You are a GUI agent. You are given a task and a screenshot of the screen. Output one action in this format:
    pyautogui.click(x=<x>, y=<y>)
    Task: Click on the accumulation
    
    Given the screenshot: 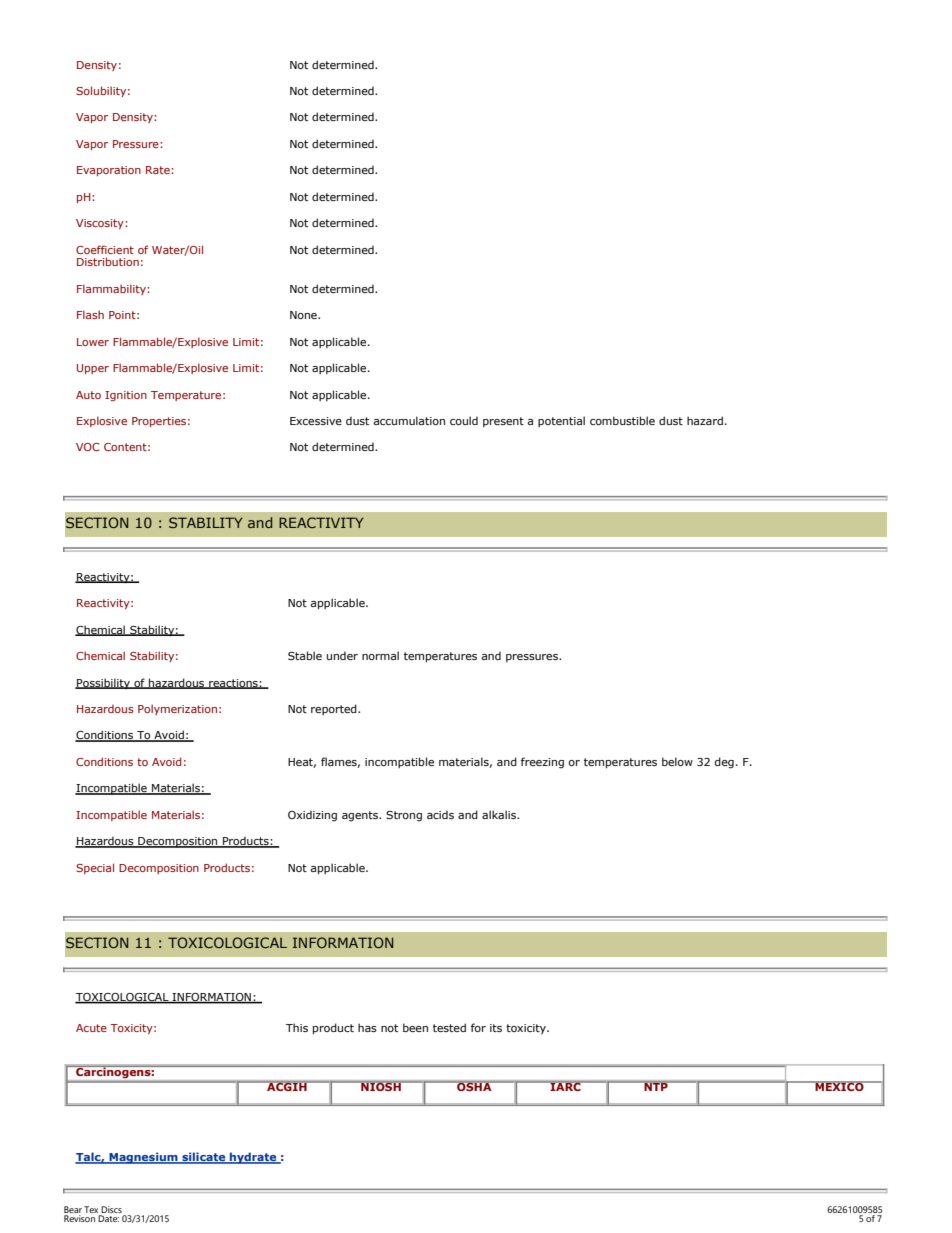 What is the action you would take?
    pyautogui.click(x=409, y=420)
